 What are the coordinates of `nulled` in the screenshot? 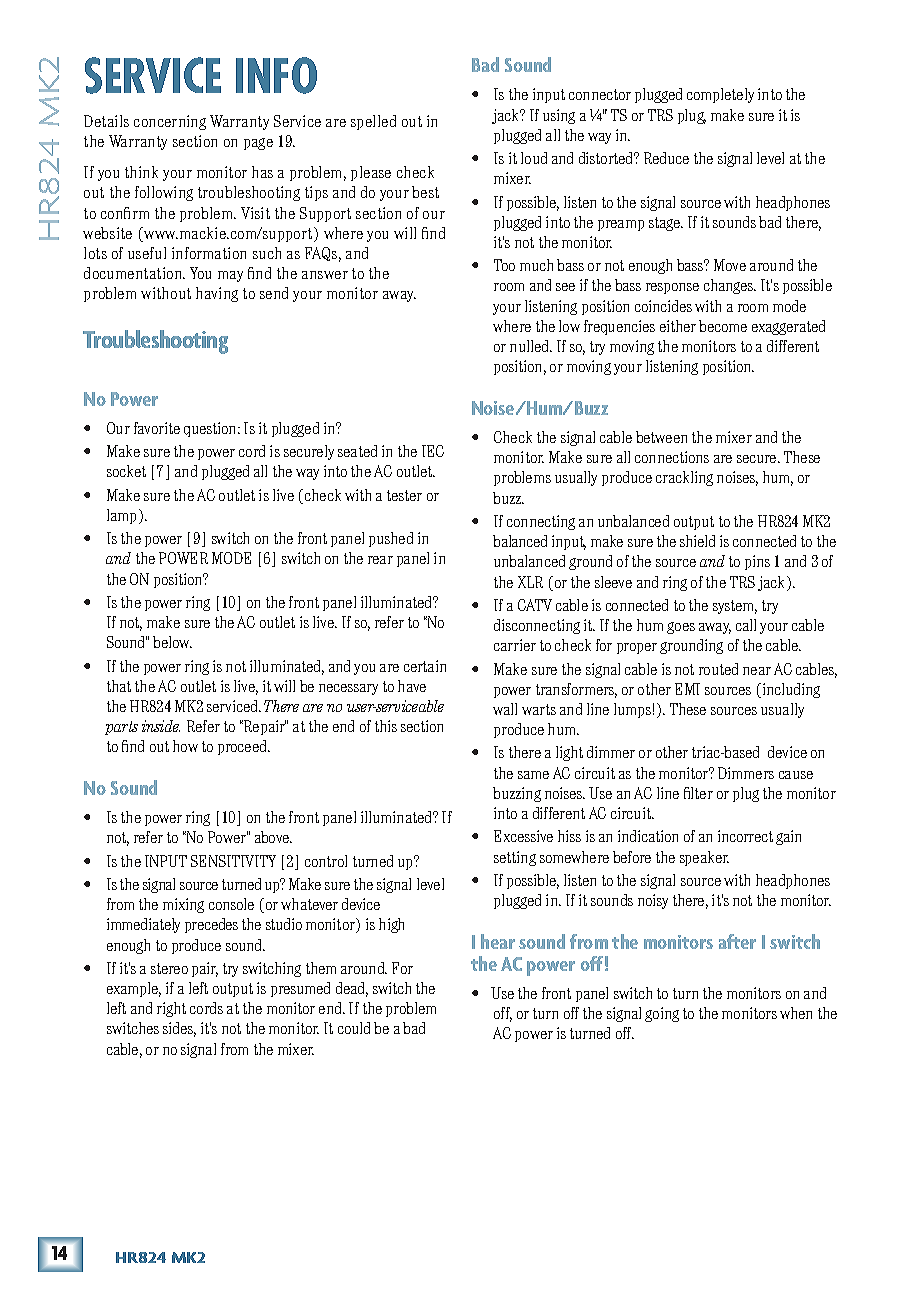 It's located at (531, 346).
